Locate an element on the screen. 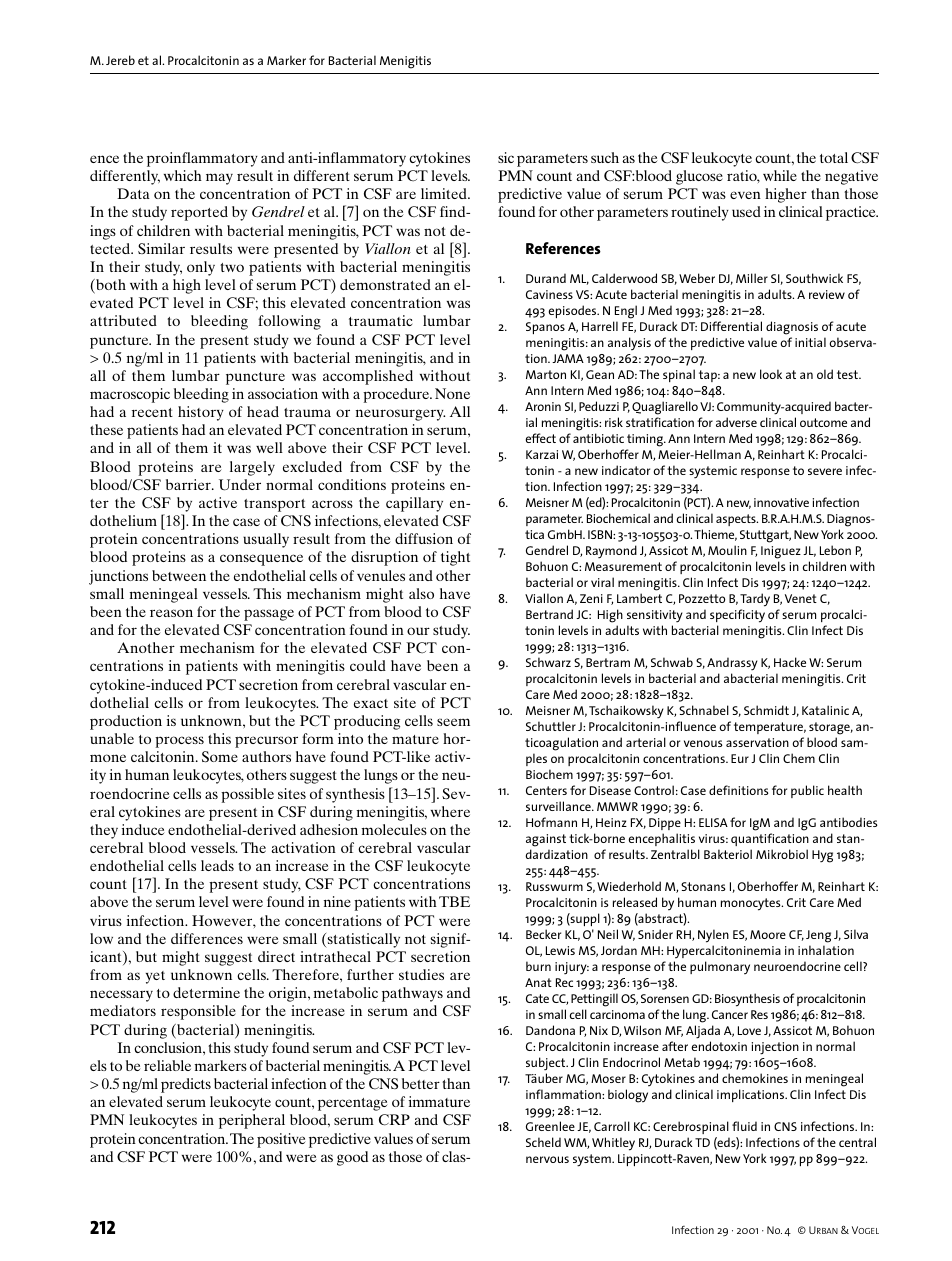 This screenshot has height=1261, width=952. Schwarz is located at coordinates (548, 662).
